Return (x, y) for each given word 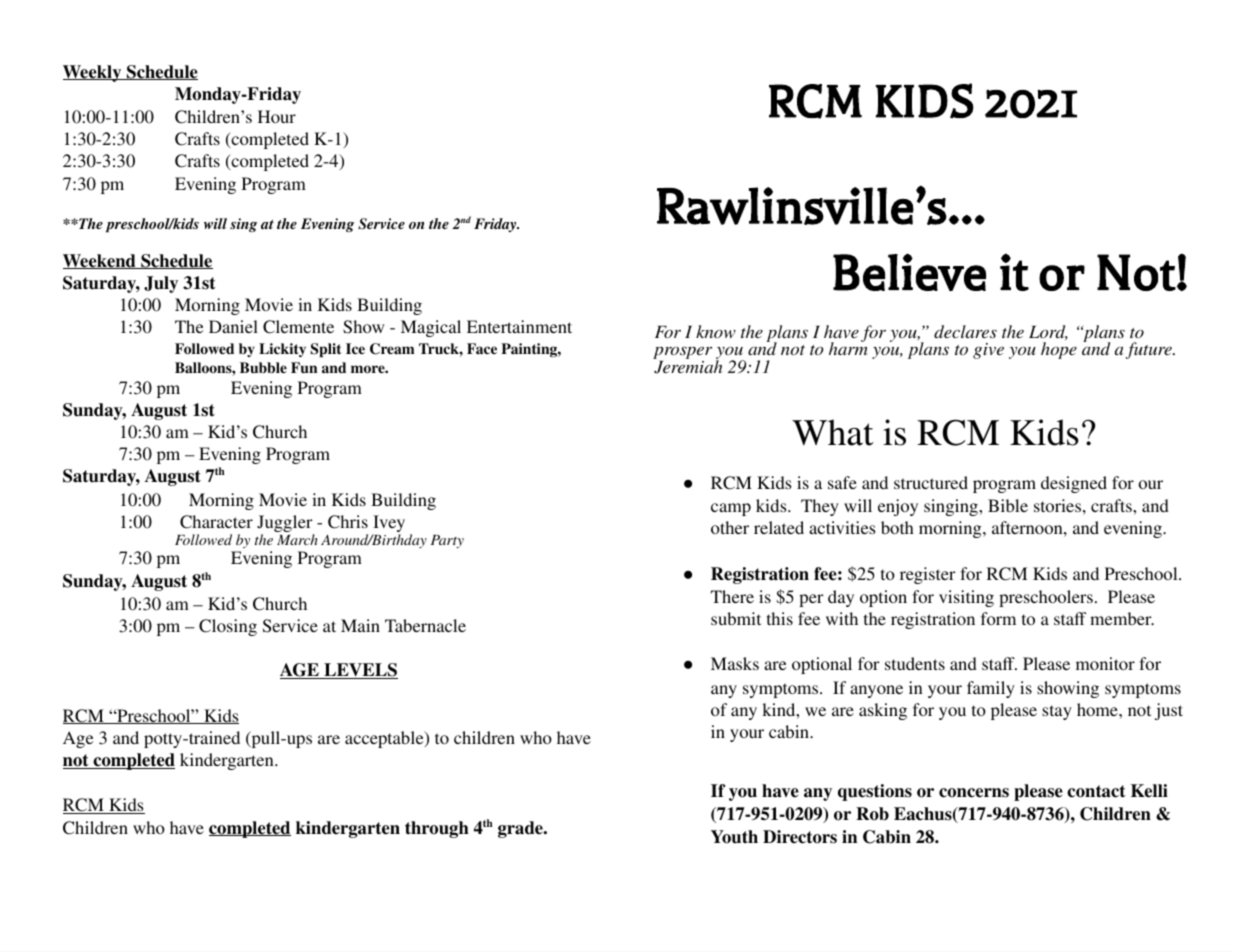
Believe (909, 272)
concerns (974, 793)
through (437, 829)
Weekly (93, 73)
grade (521, 829)
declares (965, 331)
